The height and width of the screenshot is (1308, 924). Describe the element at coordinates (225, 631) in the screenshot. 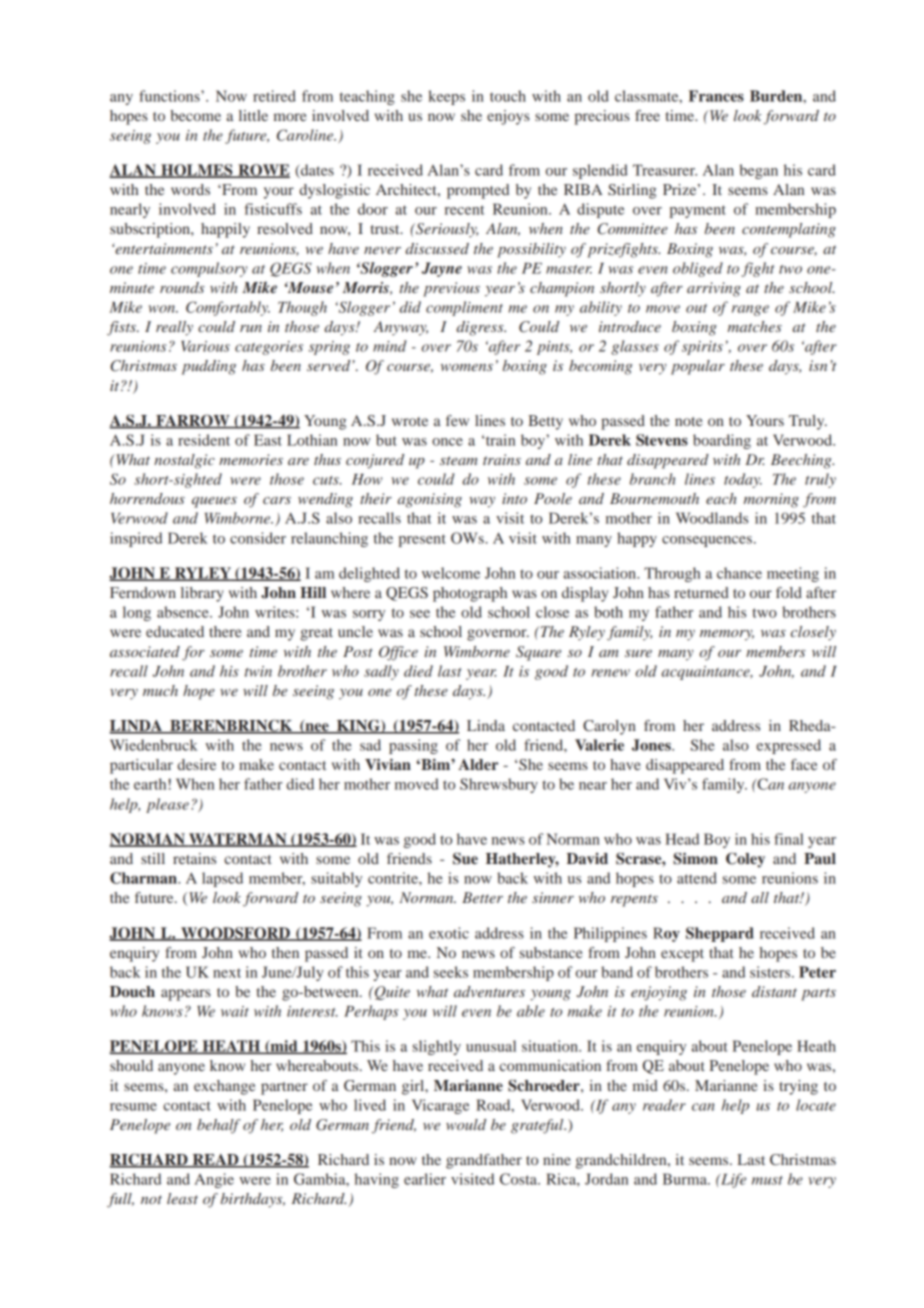

I see `there` at that location.
